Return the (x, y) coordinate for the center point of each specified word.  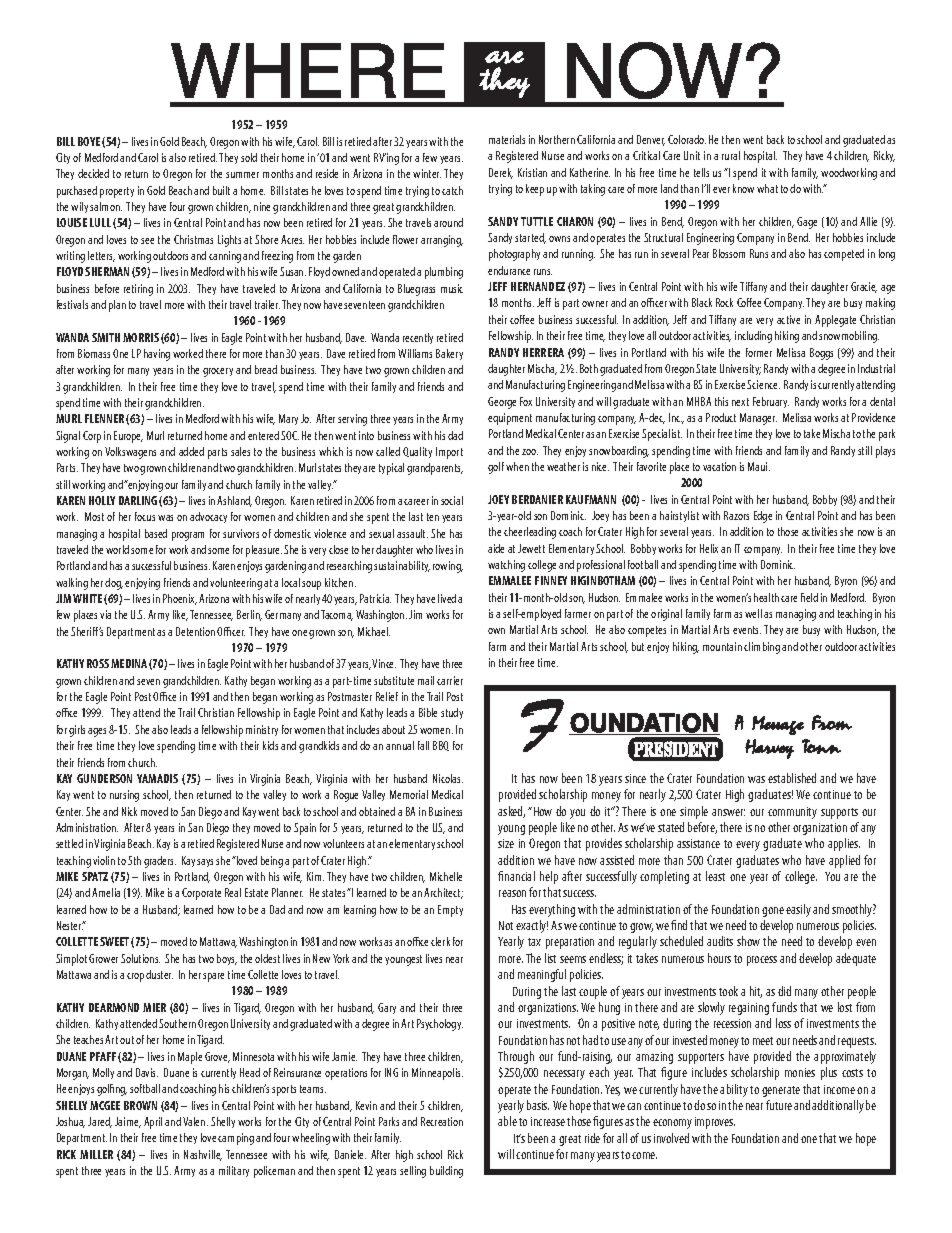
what (767, 188)
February (771, 402)
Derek (501, 173)
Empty (450, 911)
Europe (128, 437)
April (153, 1123)
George (502, 403)
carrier (450, 680)
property (117, 192)
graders (160, 862)
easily (798, 910)
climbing (762, 648)
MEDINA (129, 663)
